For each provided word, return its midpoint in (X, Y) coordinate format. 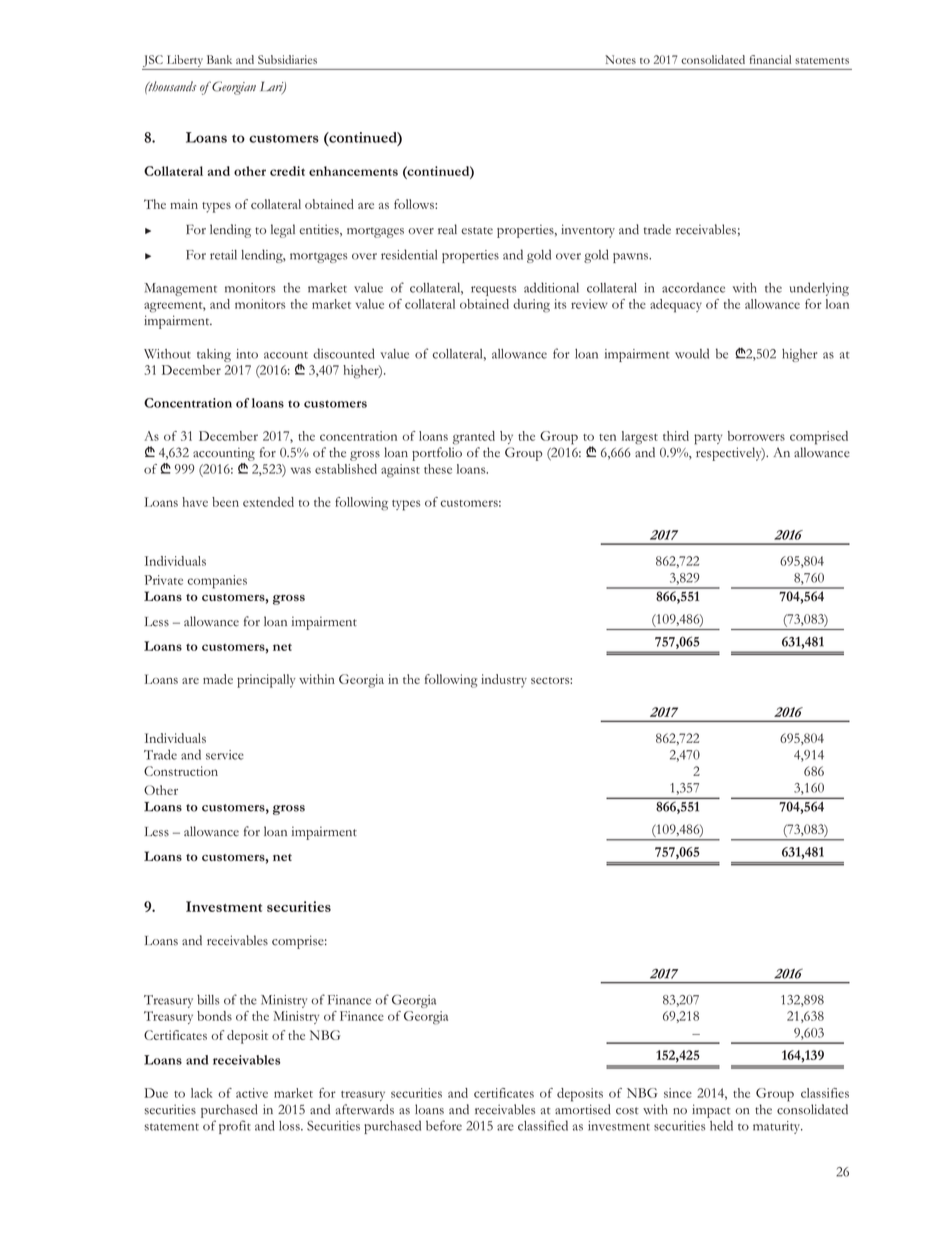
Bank (219, 59)
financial (770, 59)
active (252, 1093)
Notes (620, 59)
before (444, 1125)
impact (711, 1111)
